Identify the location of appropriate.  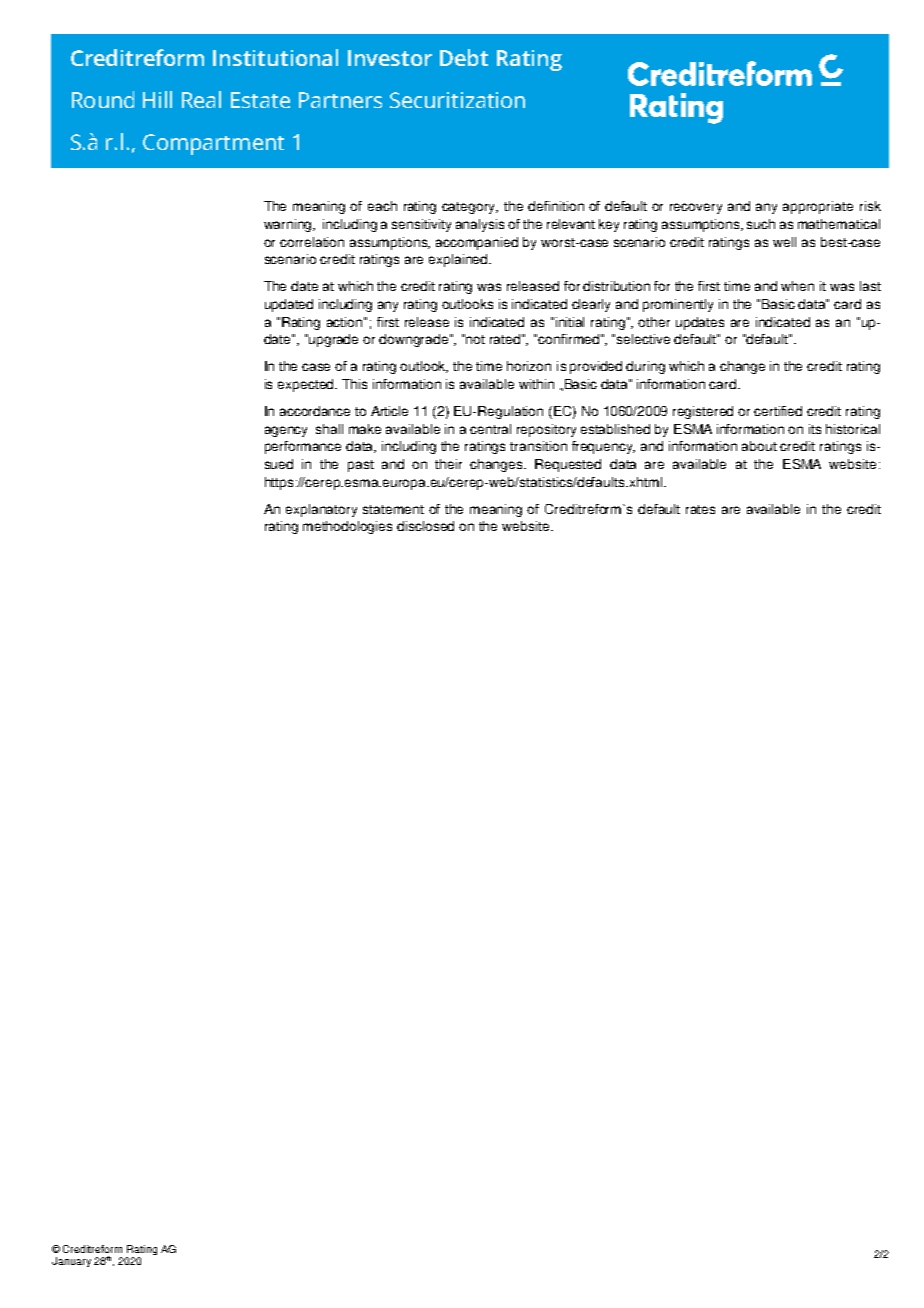
(818, 207).
